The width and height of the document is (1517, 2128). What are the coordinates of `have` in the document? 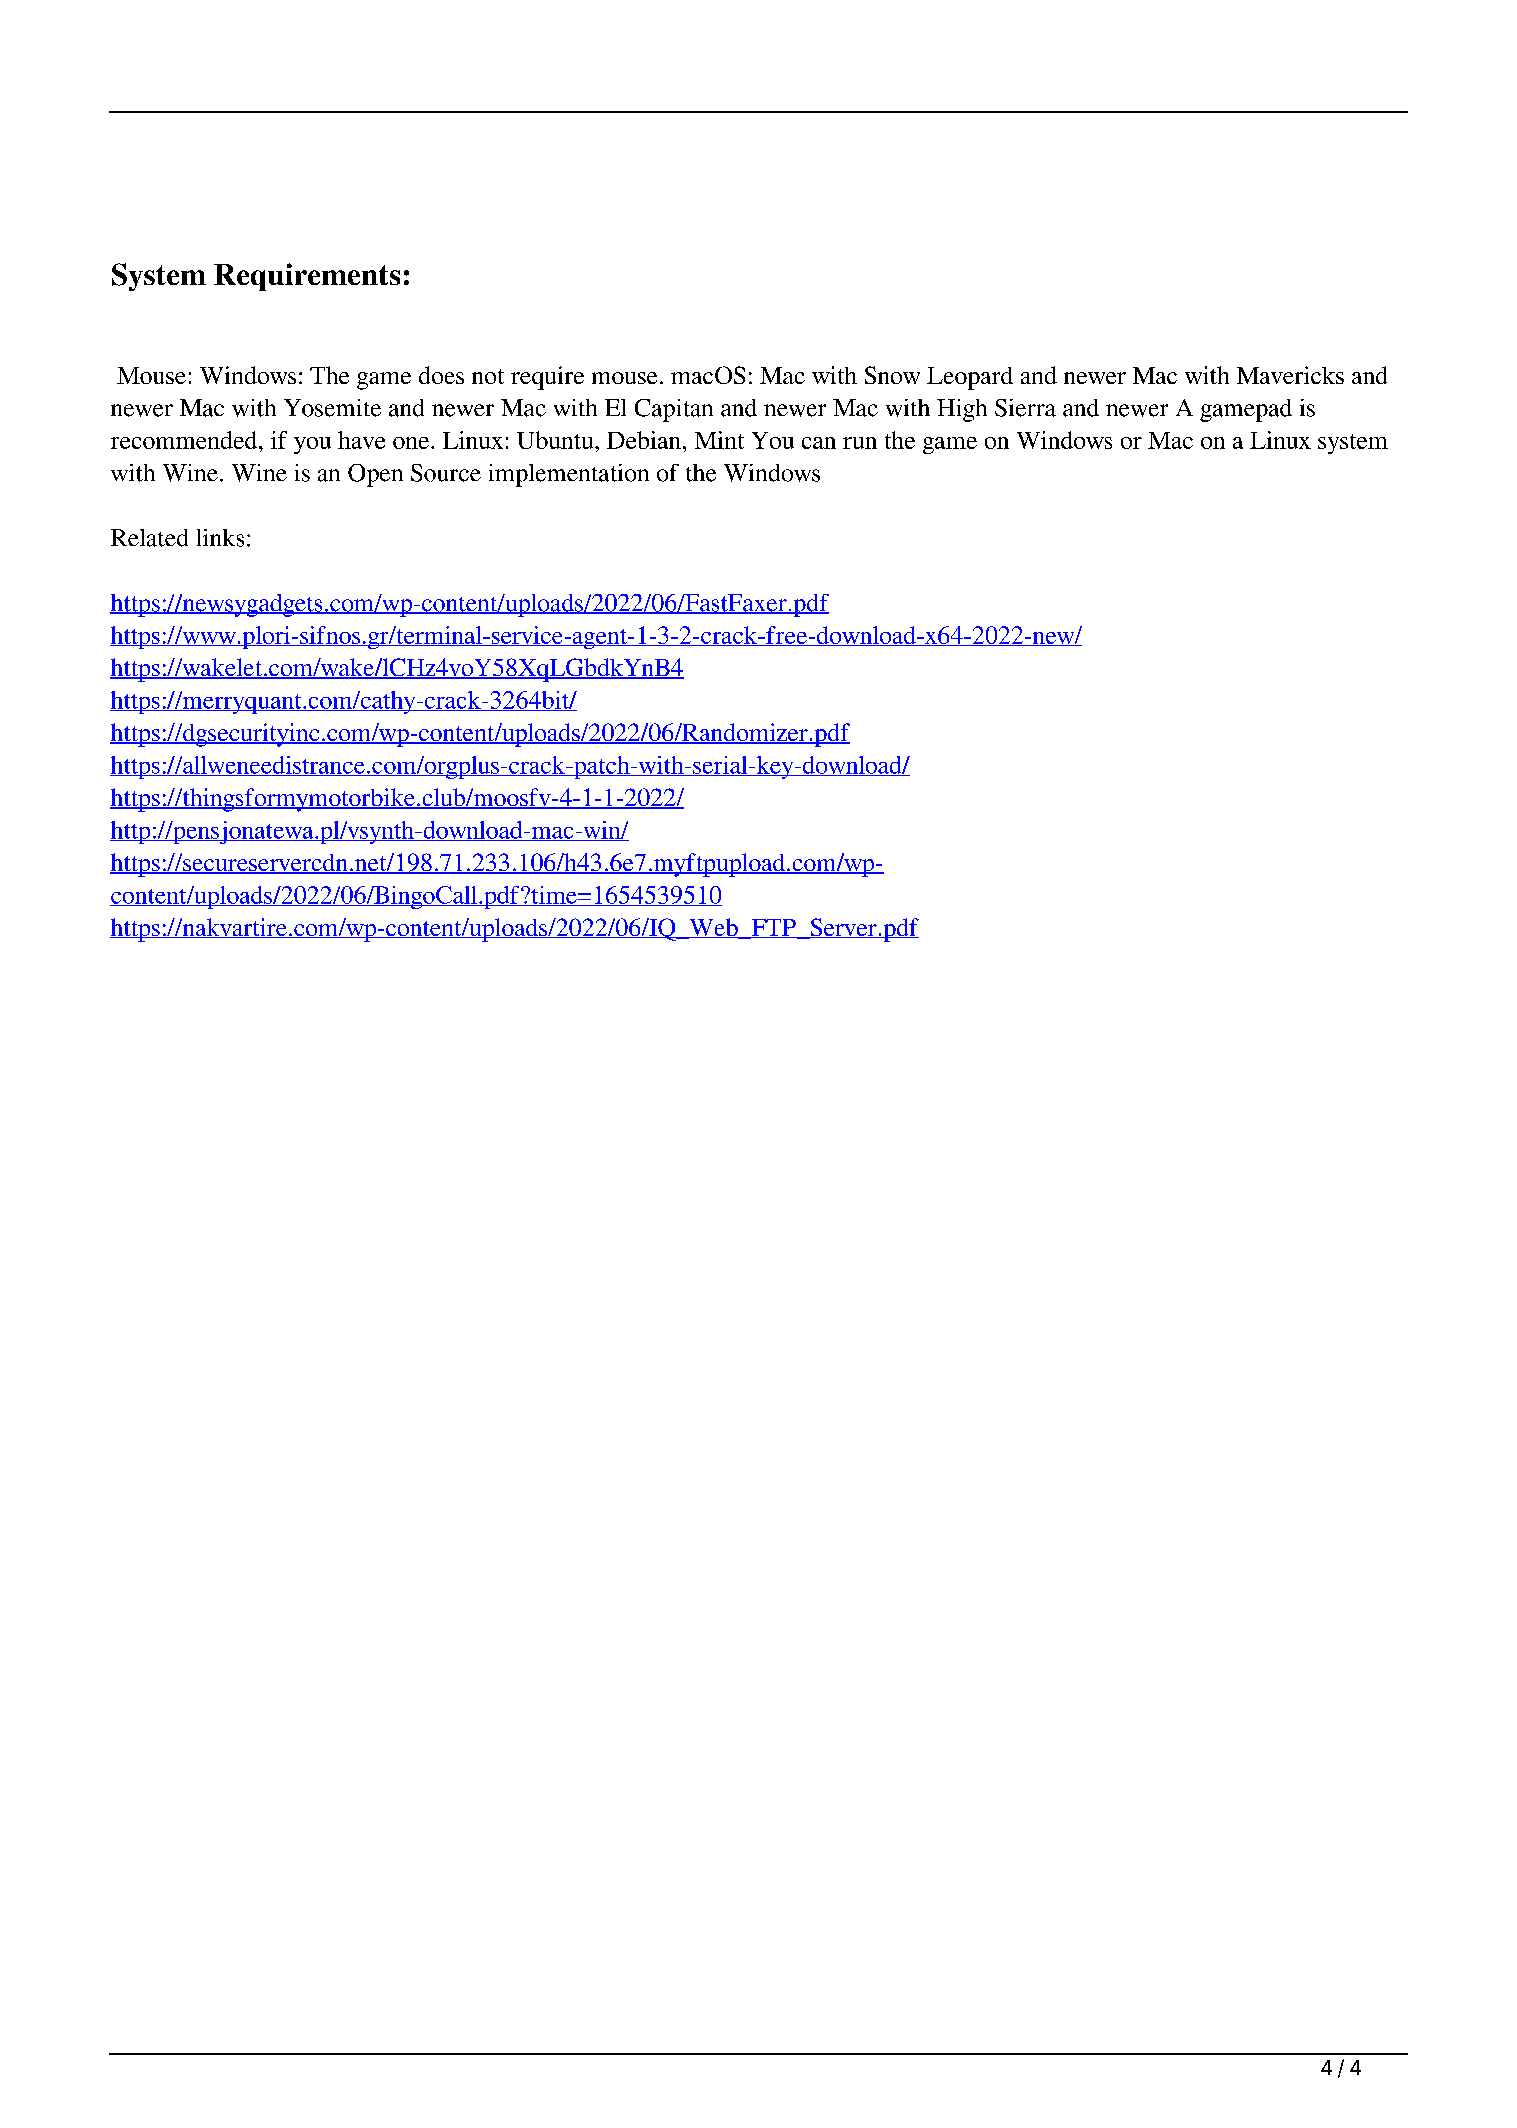 It's located at (361, 440).
